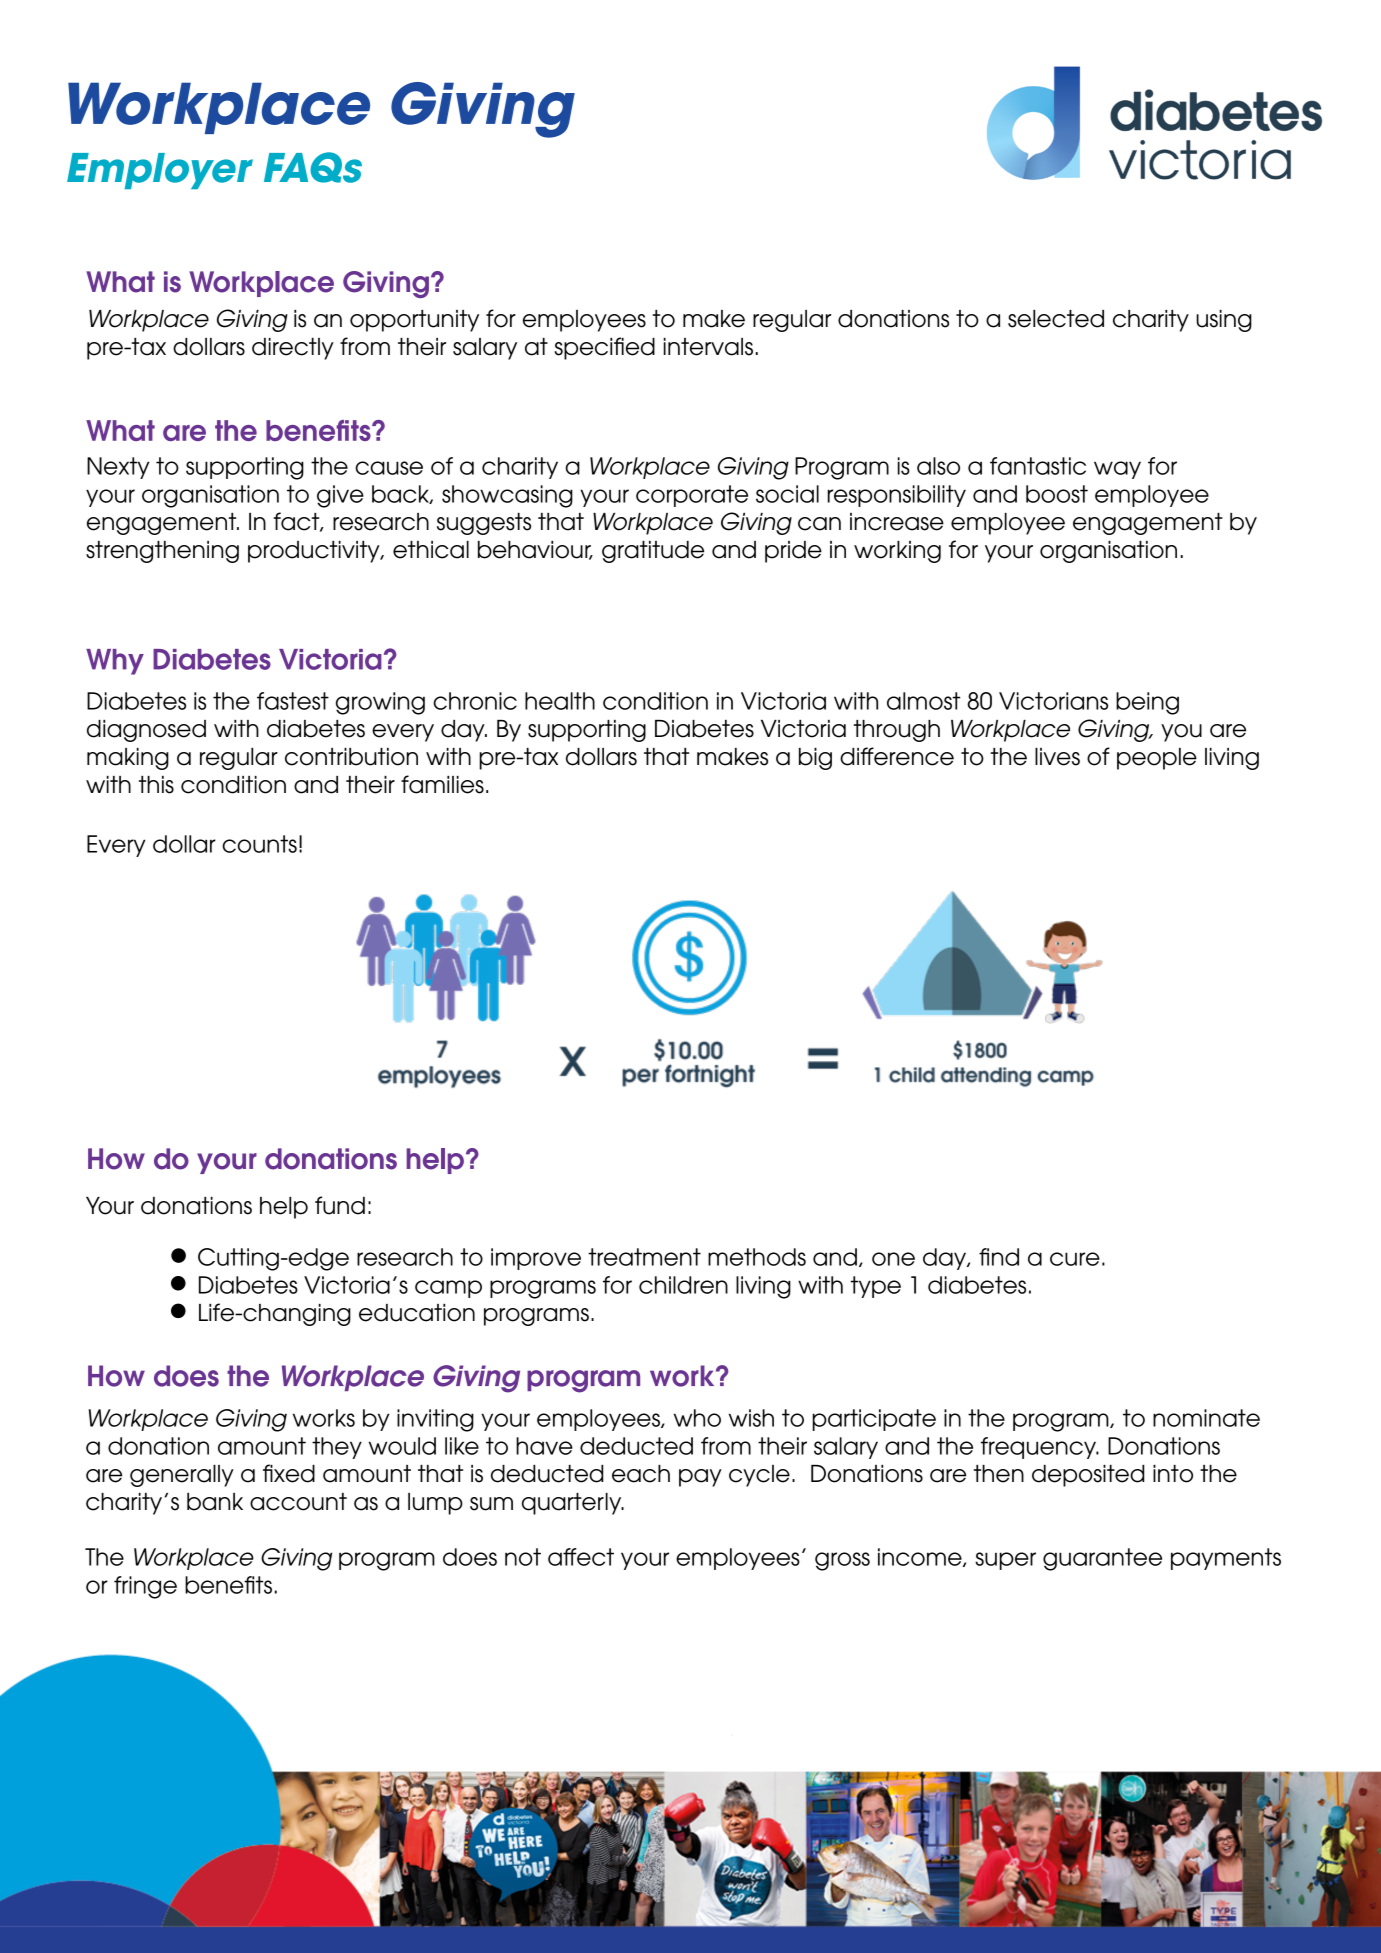 The height and width of the document is (1953, 1381). What do you see at coordinates (708, 347) in the document?
I see `intervals` at bounding box center [708, 347].
